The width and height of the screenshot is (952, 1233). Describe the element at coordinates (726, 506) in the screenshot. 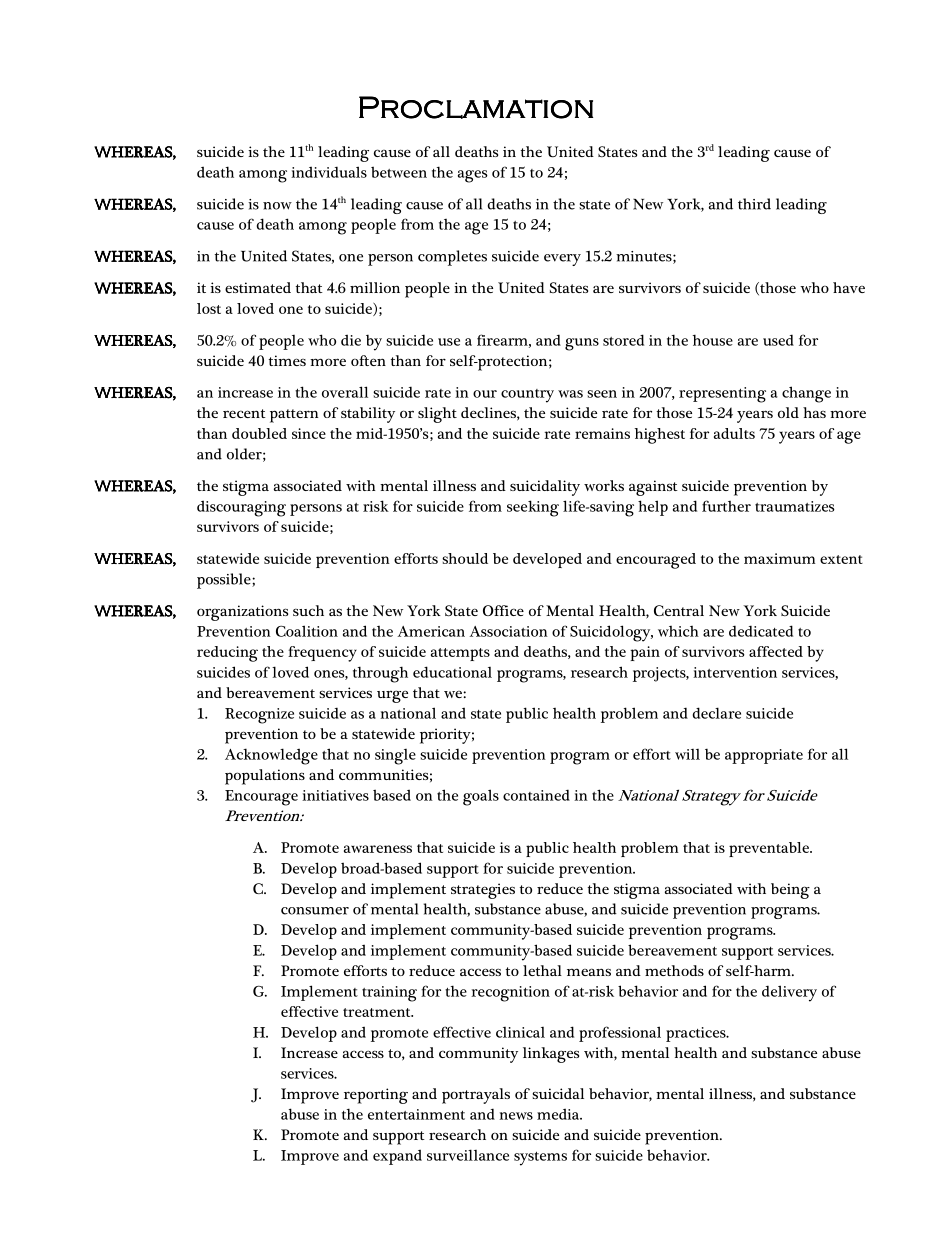

I see `further` at that location.
